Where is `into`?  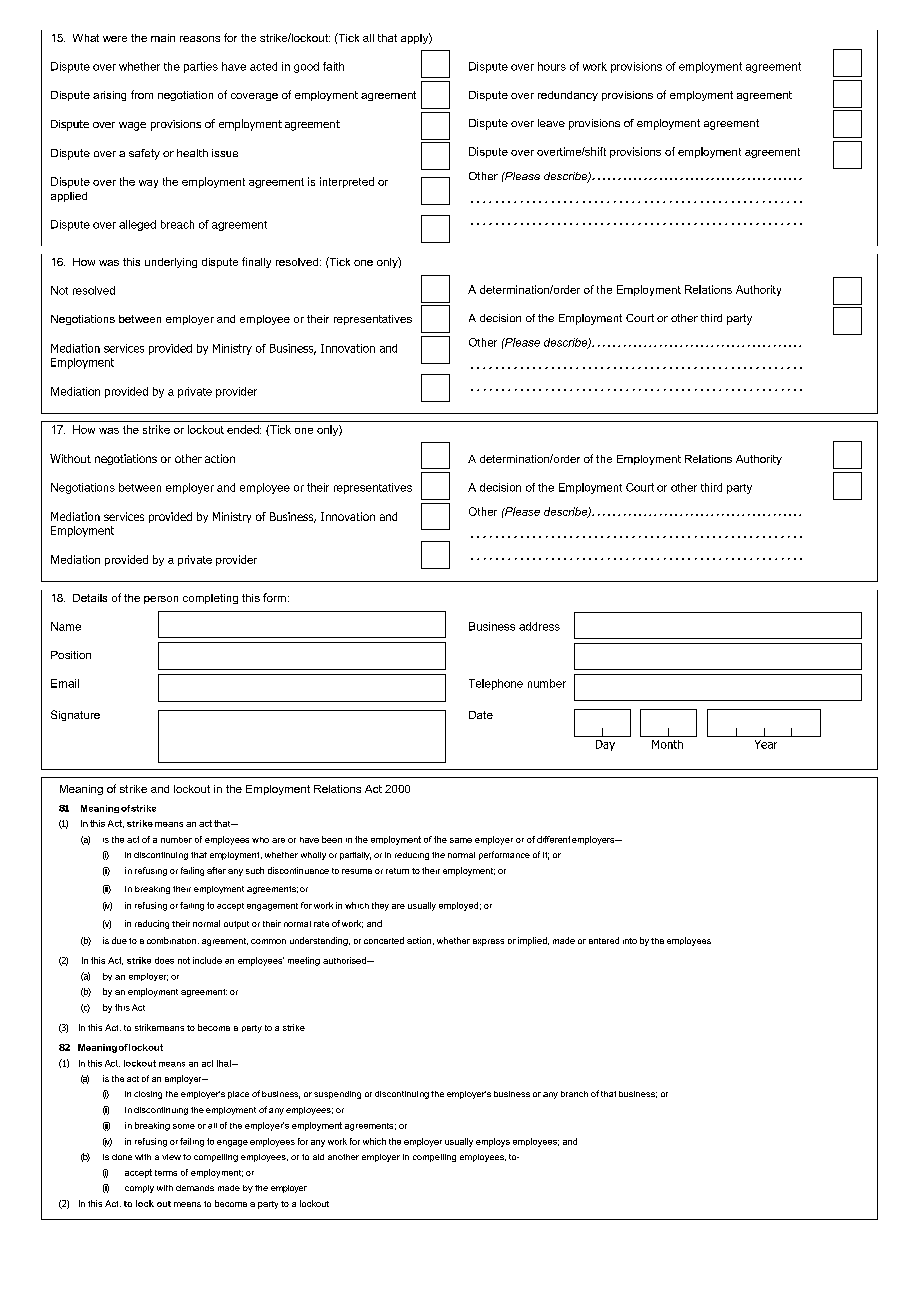 into is located at coordinates (630, 941).
